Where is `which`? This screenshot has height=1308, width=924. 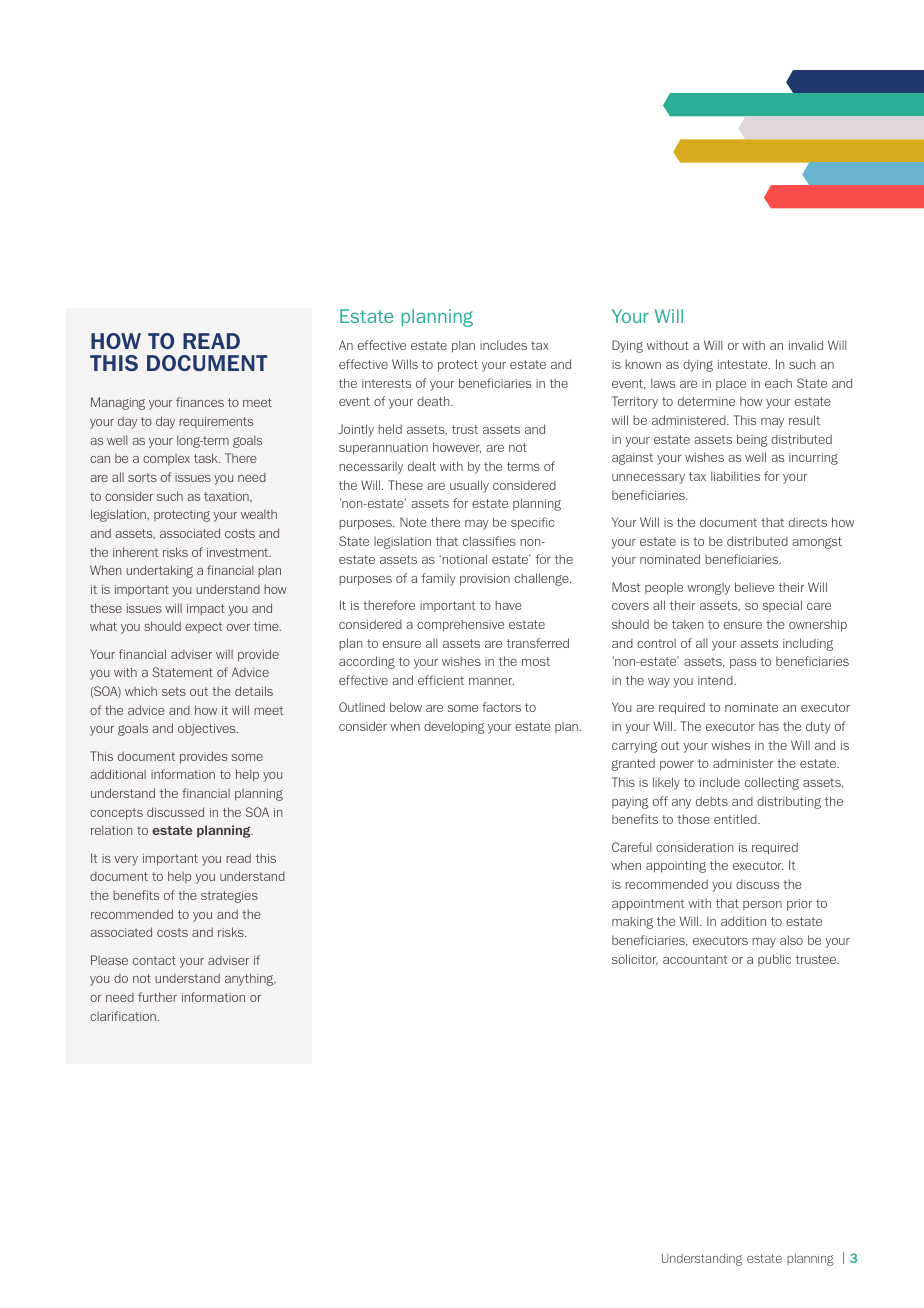 which is located at coordinates (141, 691).
